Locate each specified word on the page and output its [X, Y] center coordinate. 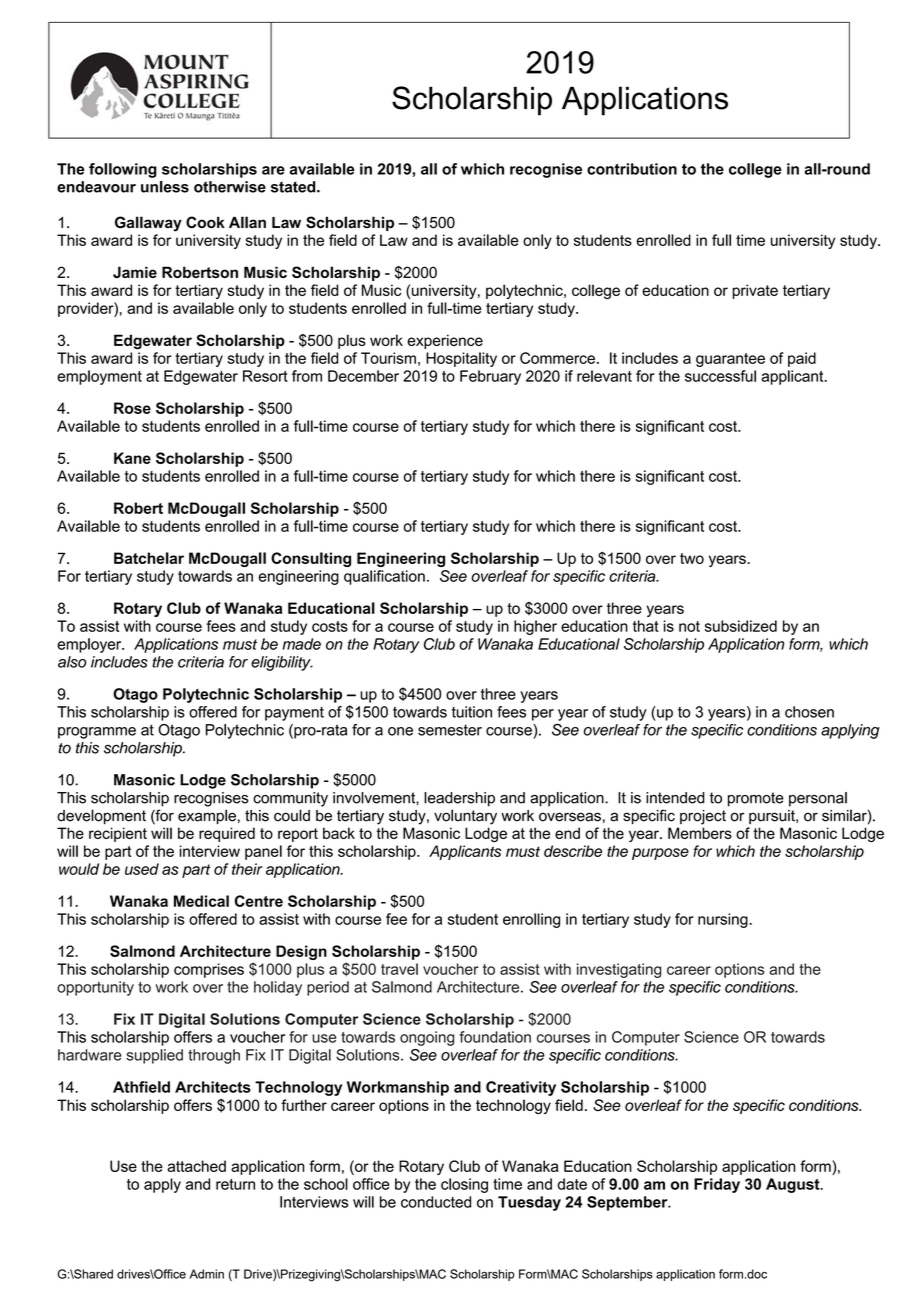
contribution [632, 169]
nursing [724, 920]
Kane [132, 458]
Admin [206, 1274]
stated [294, 187]
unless [165, 187]
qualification [384, 577]
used [142, 869]
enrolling [531, 920]
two [692, 558]
